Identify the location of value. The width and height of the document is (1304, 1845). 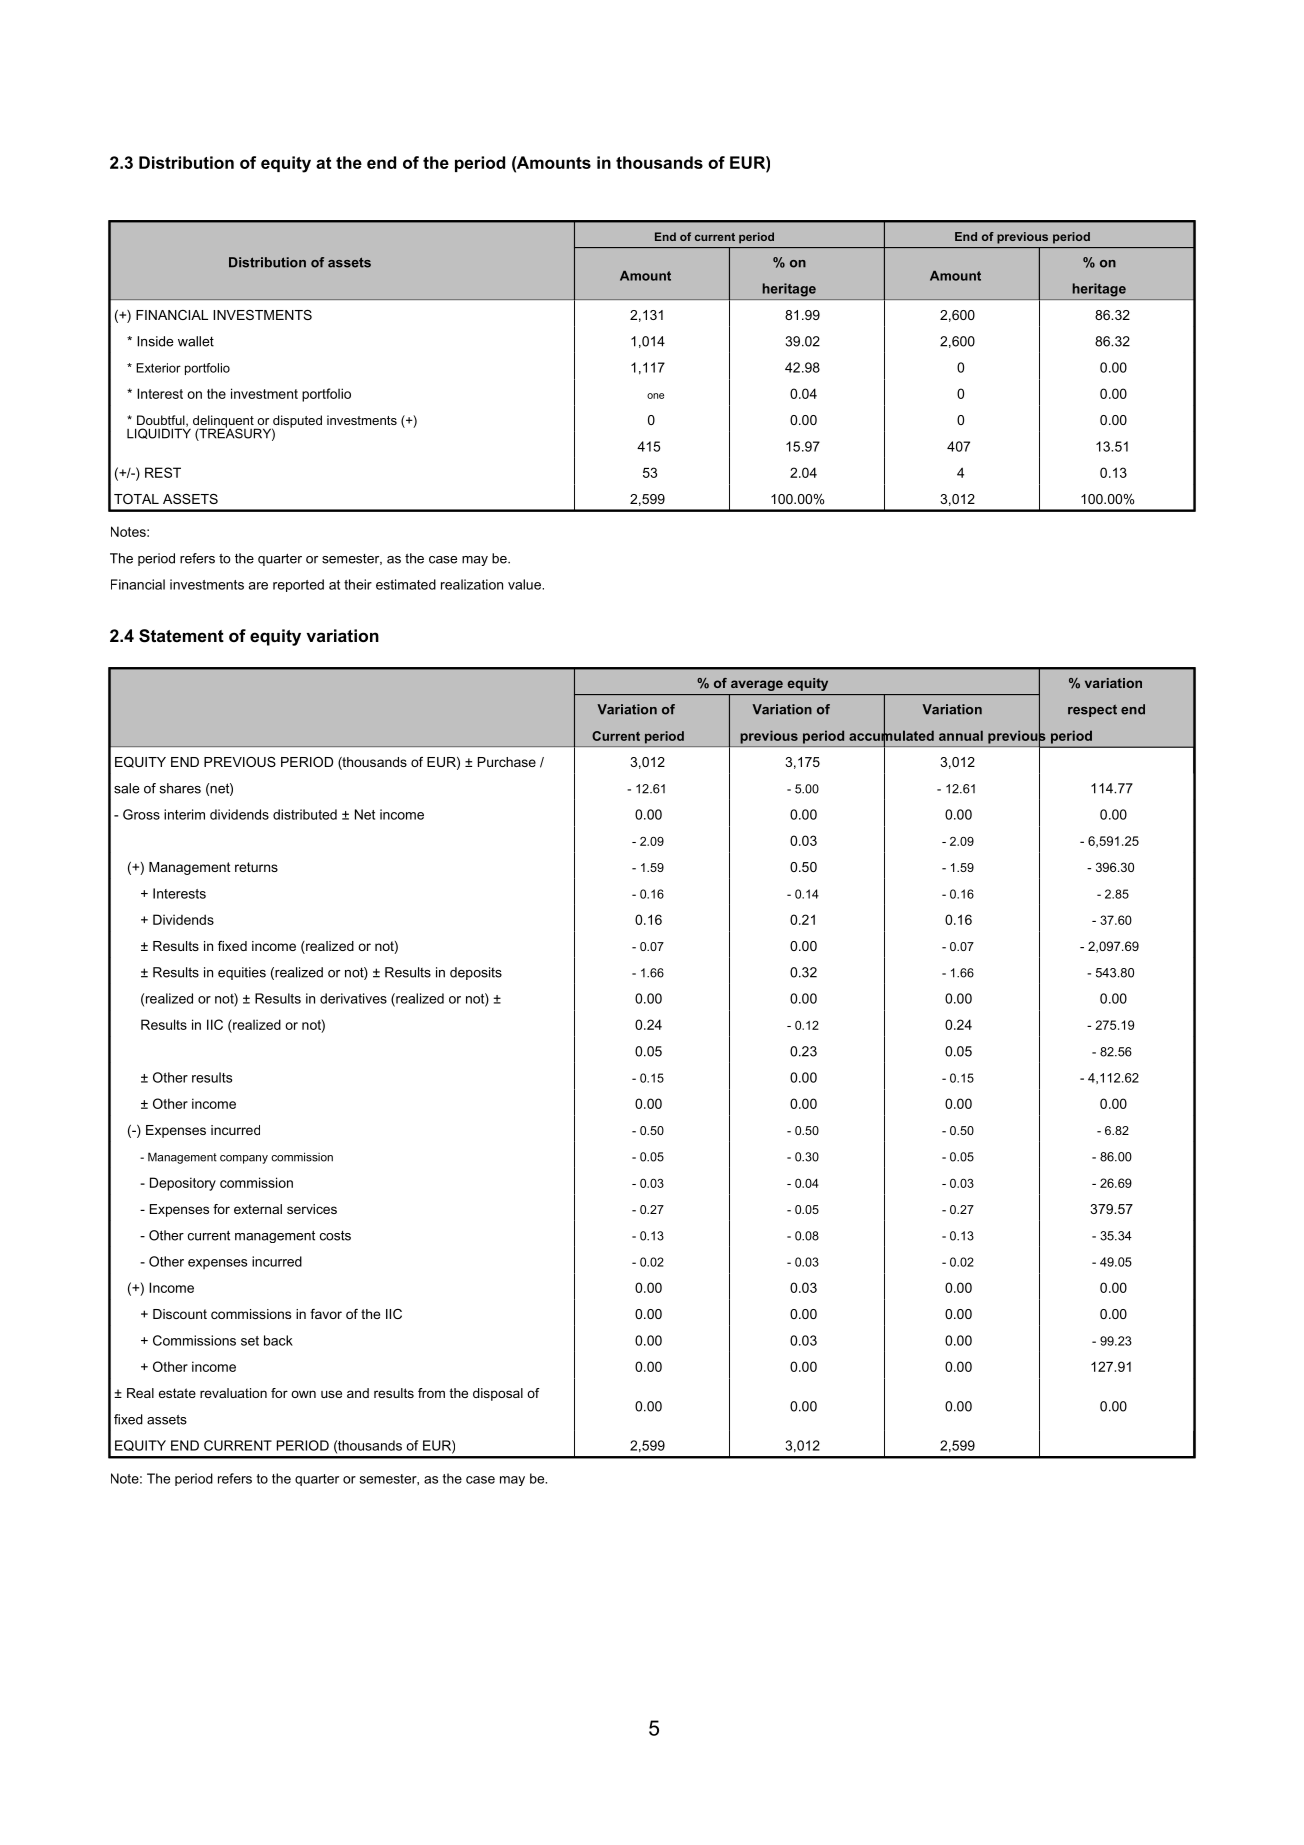
(525, 584).
